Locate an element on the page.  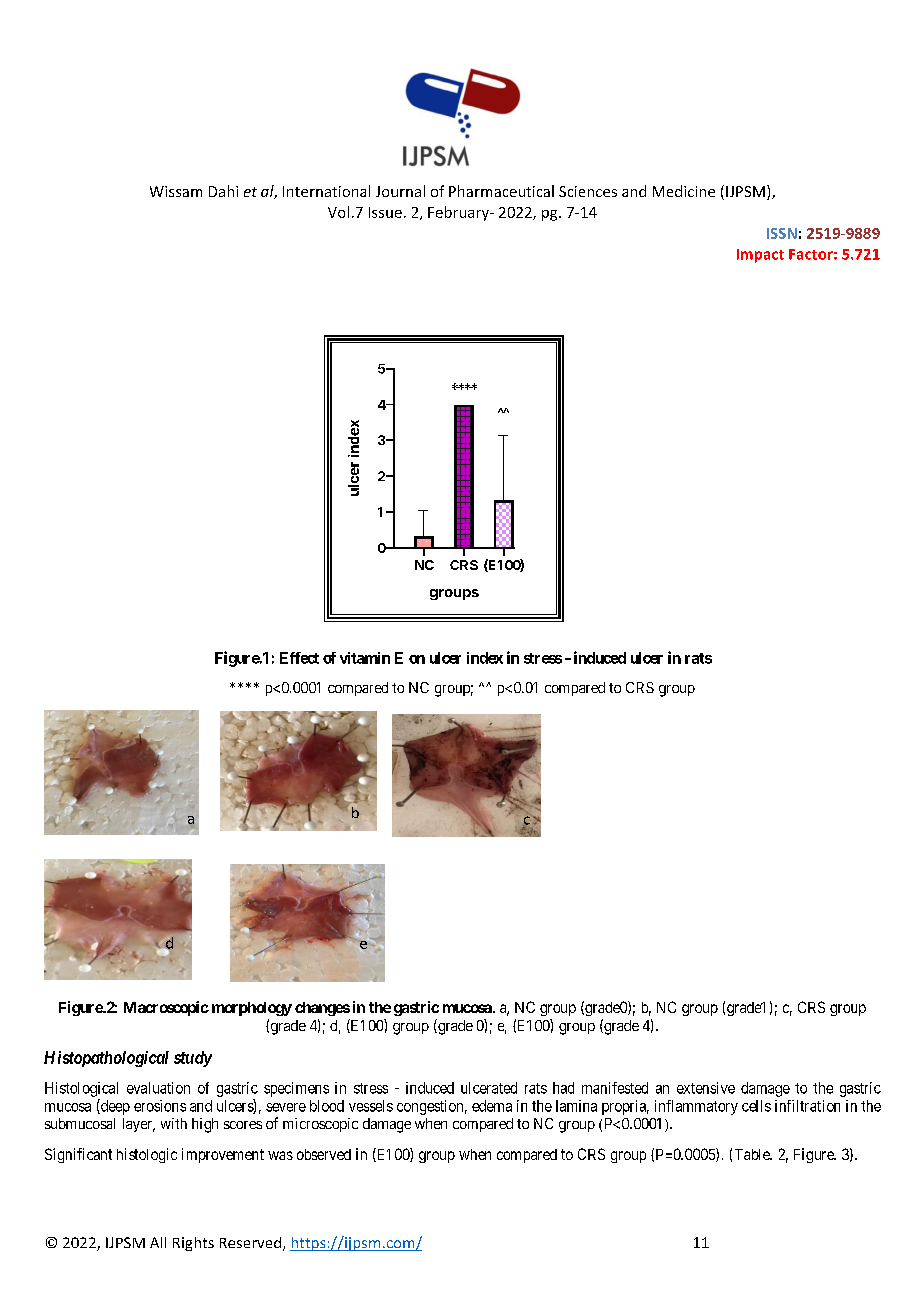
extensive is located at coordinates (706, 1088).
